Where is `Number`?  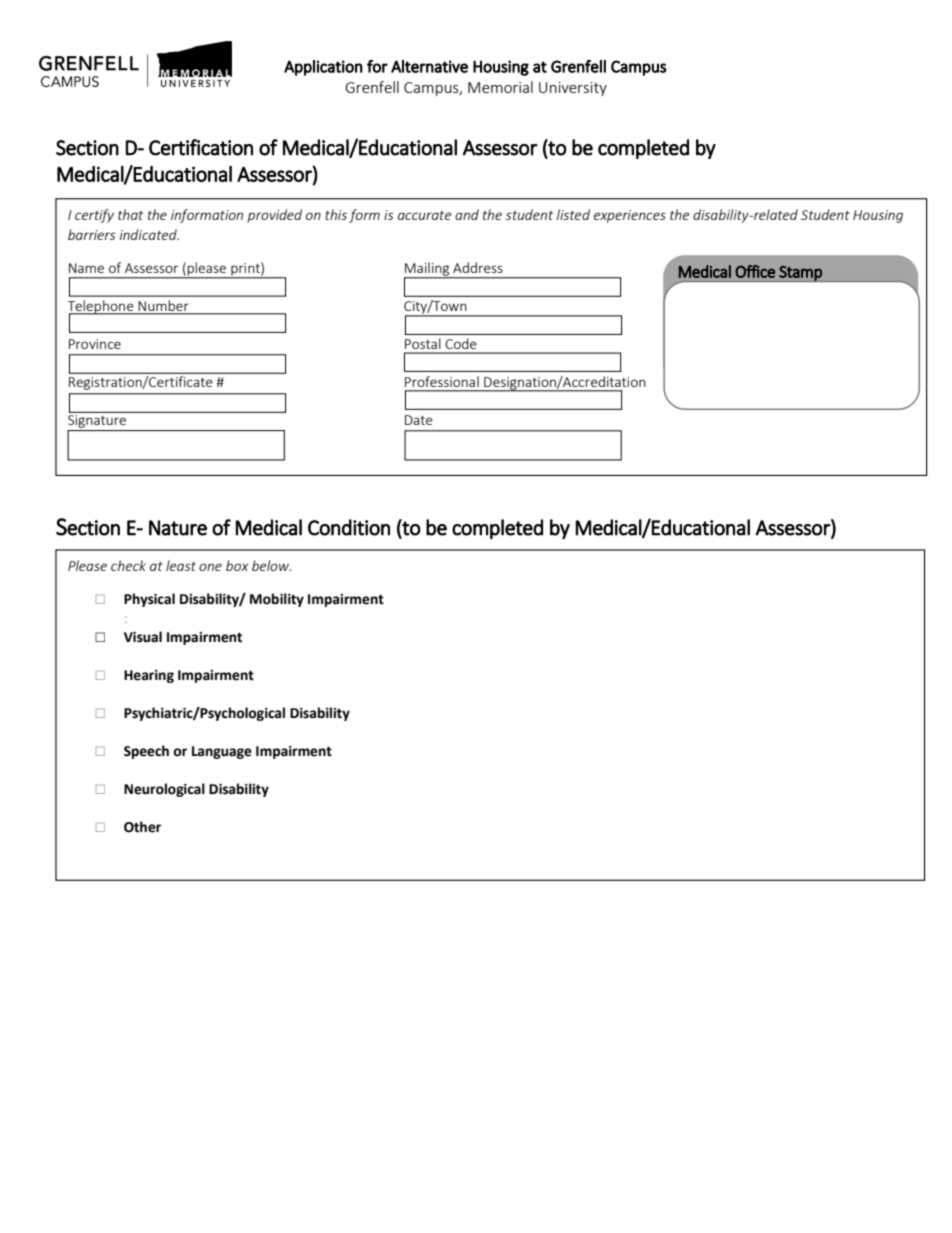
Number is located at coordinates (163, 307).
